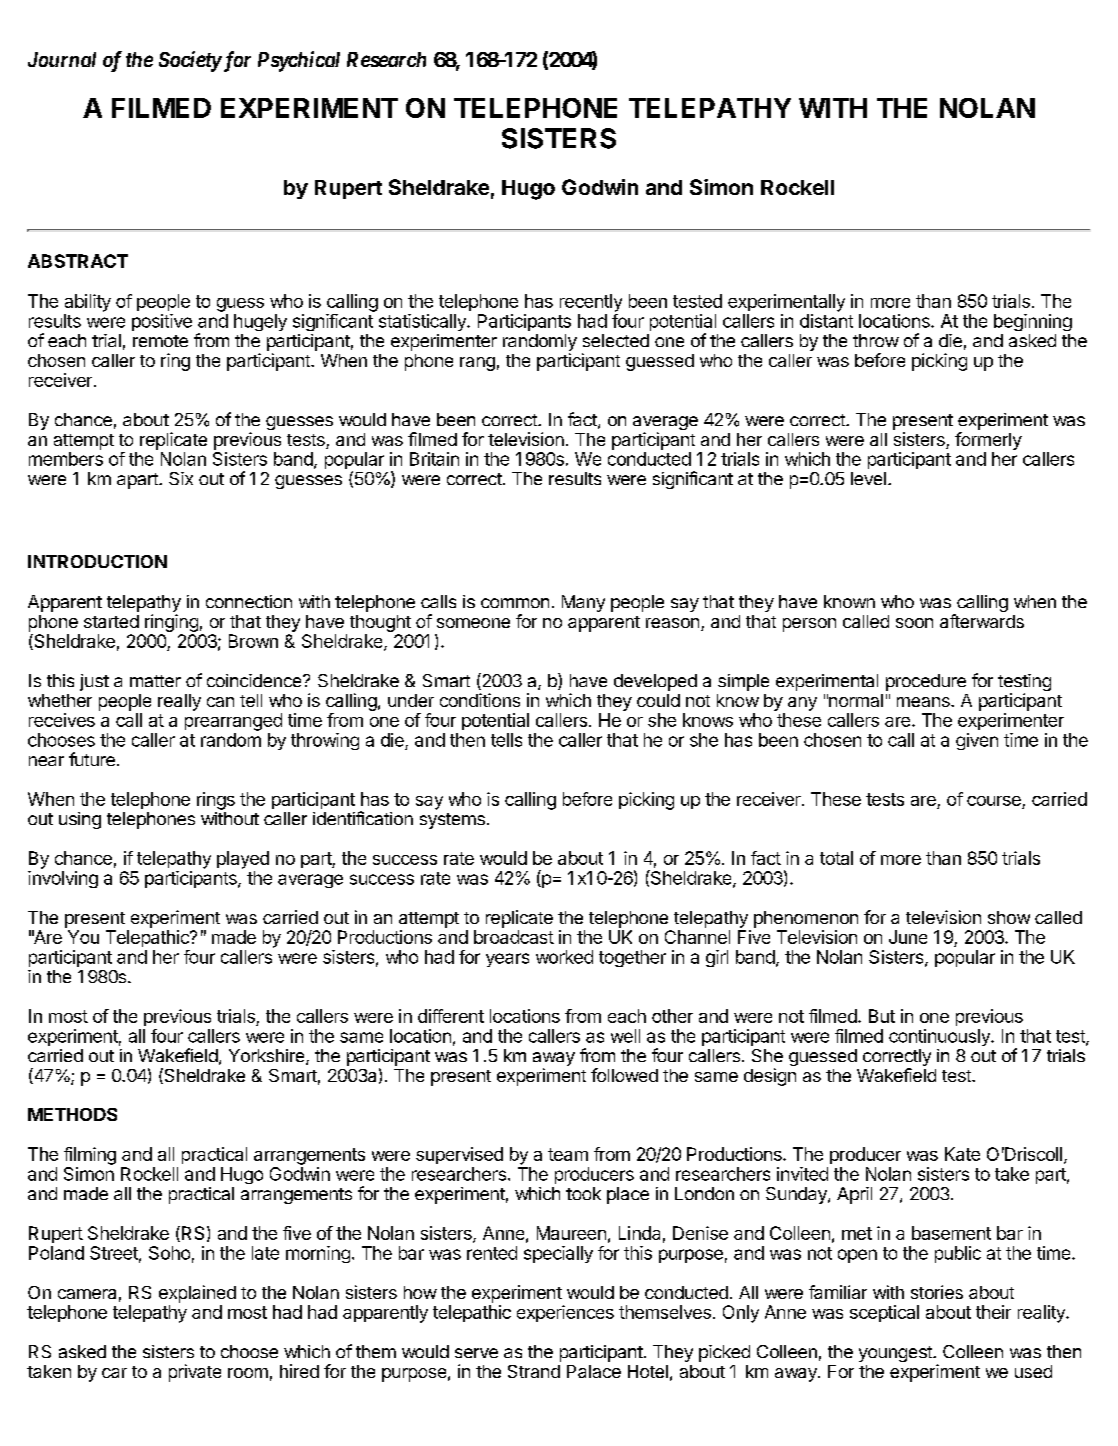  I want to click on distant, so click(826, 321).
